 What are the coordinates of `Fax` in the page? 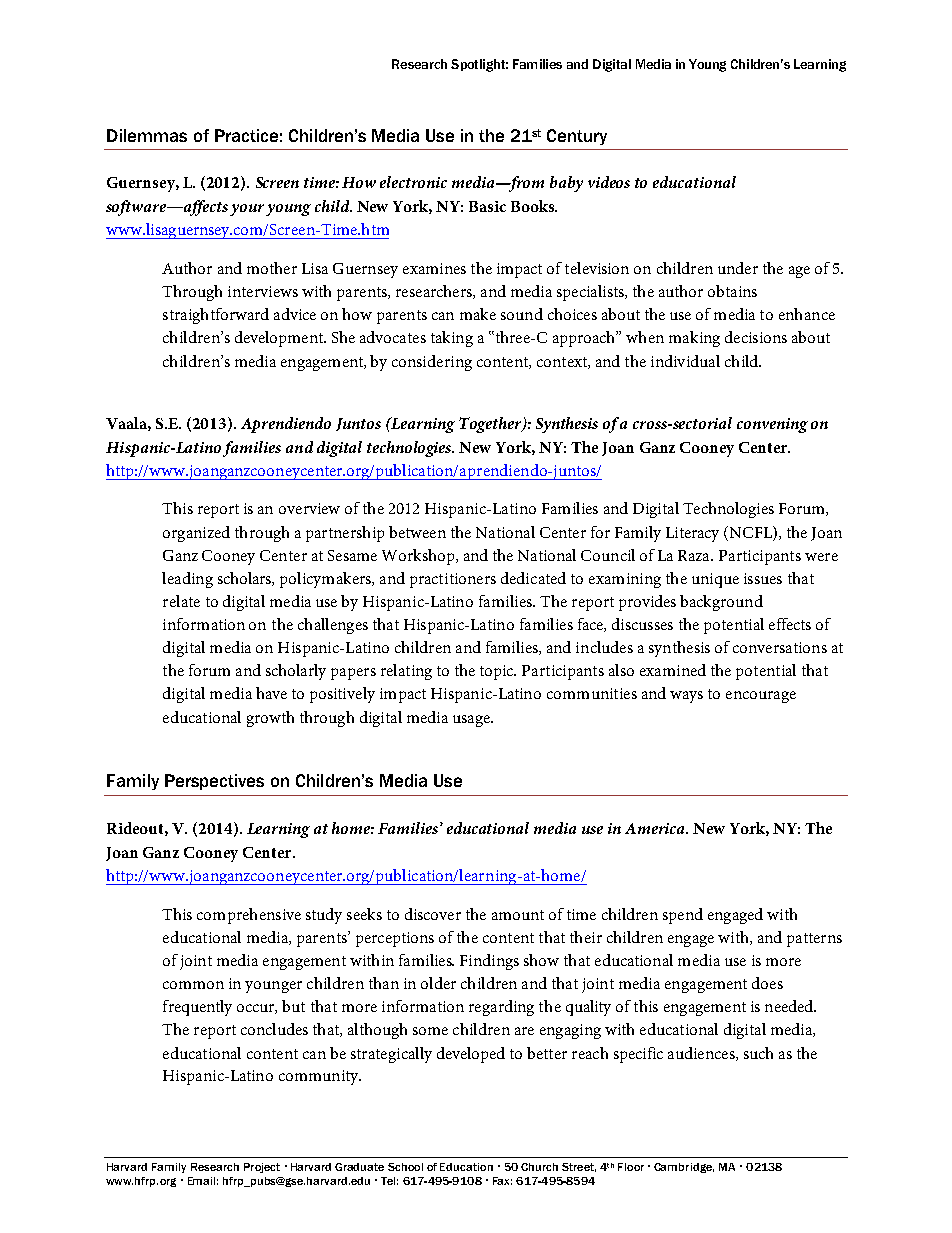 It's located at (502, 1181).
